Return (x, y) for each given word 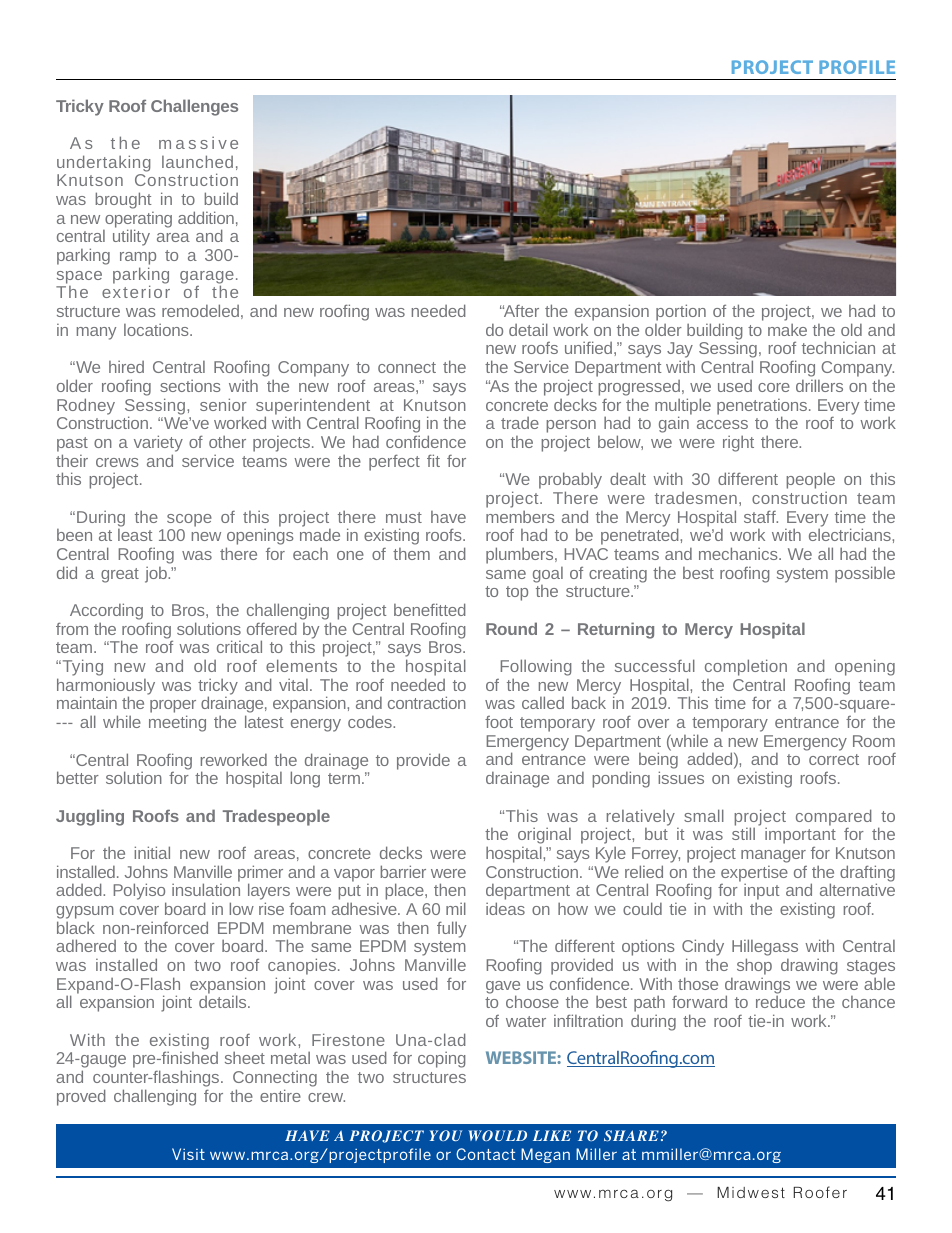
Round (511, 628)
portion (681, 314)
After (520, 311)
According (106, 613)
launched (197, 161)
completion (746, 669)
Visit (188, 1154)
